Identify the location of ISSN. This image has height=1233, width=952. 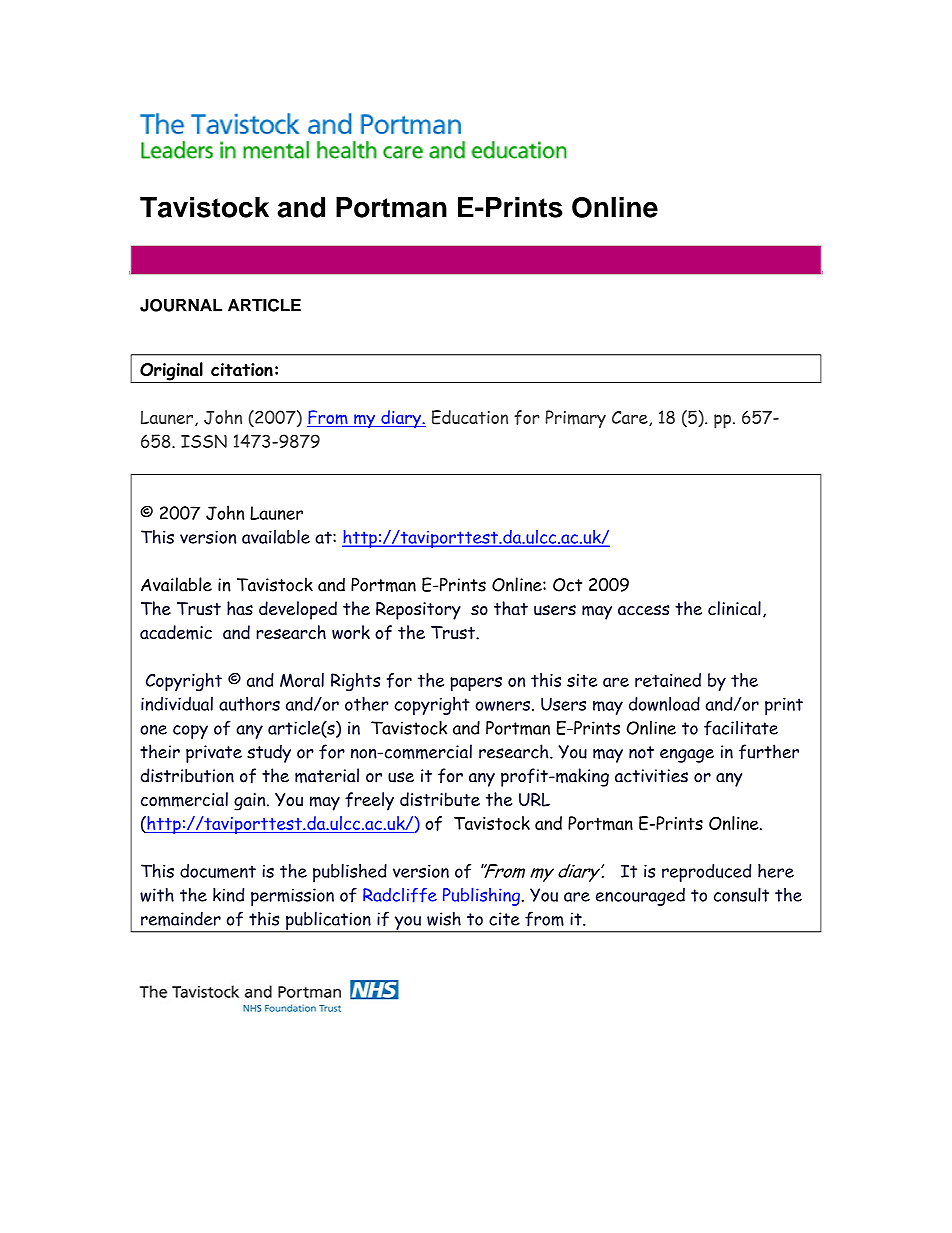
(204, 441).
